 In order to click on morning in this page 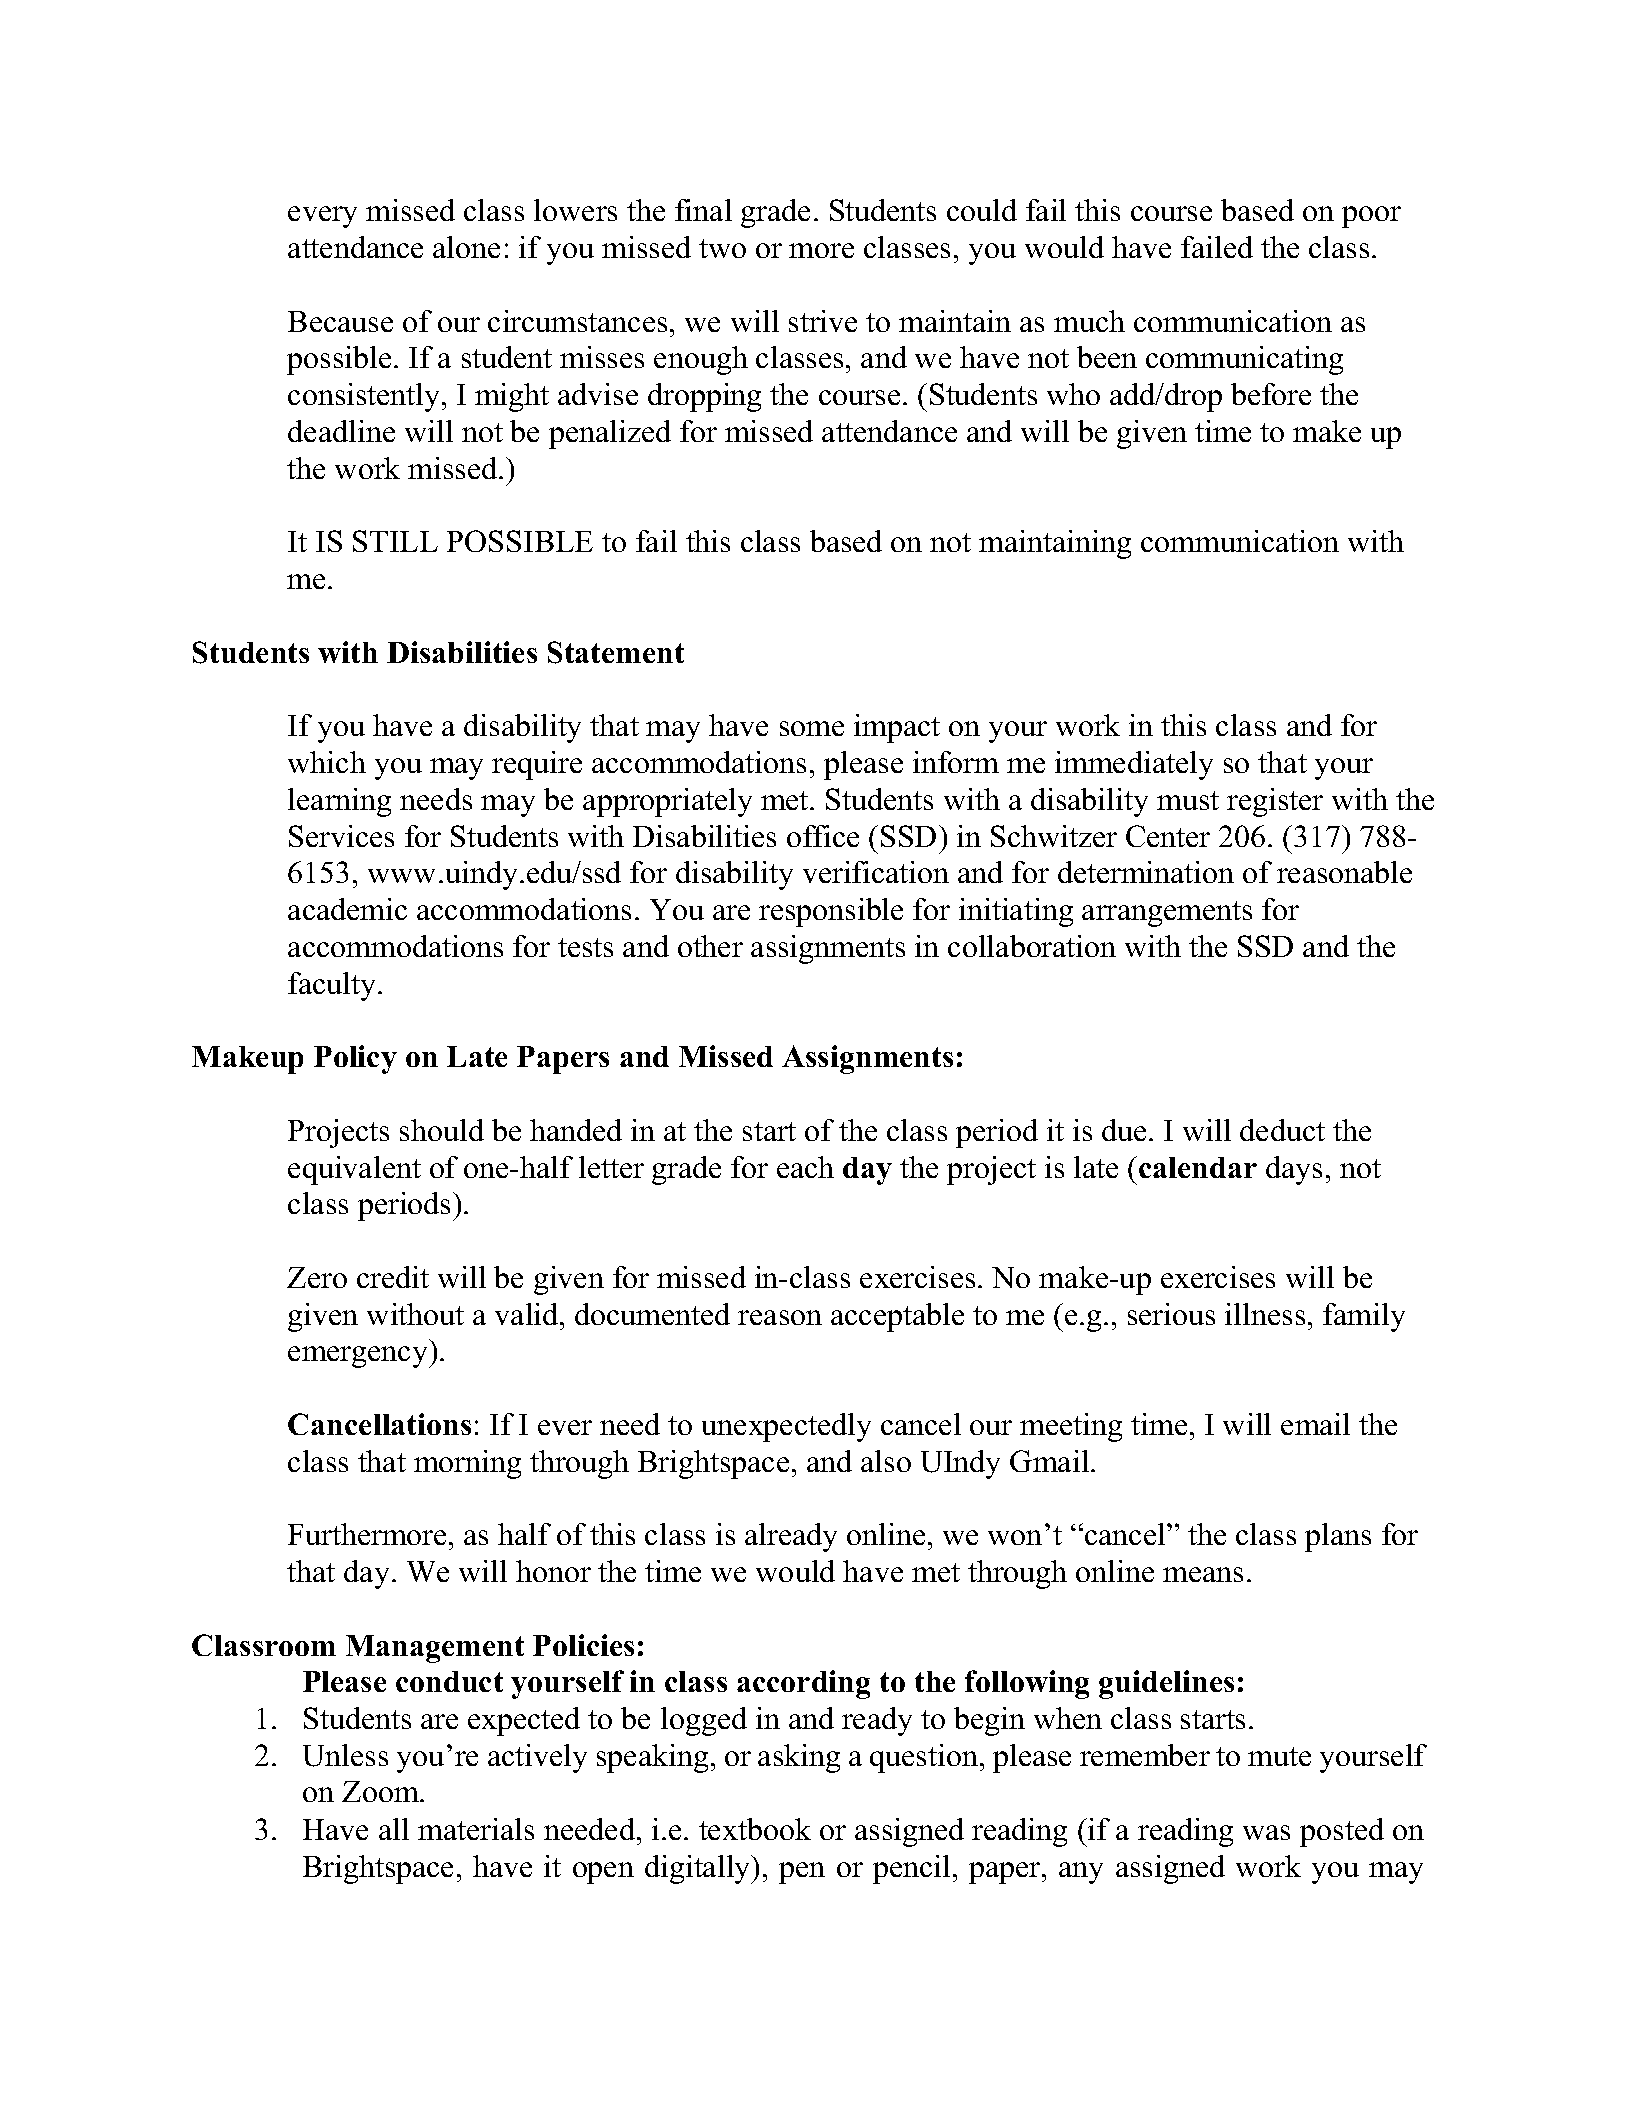, I will do `click(467, 1464)`.
